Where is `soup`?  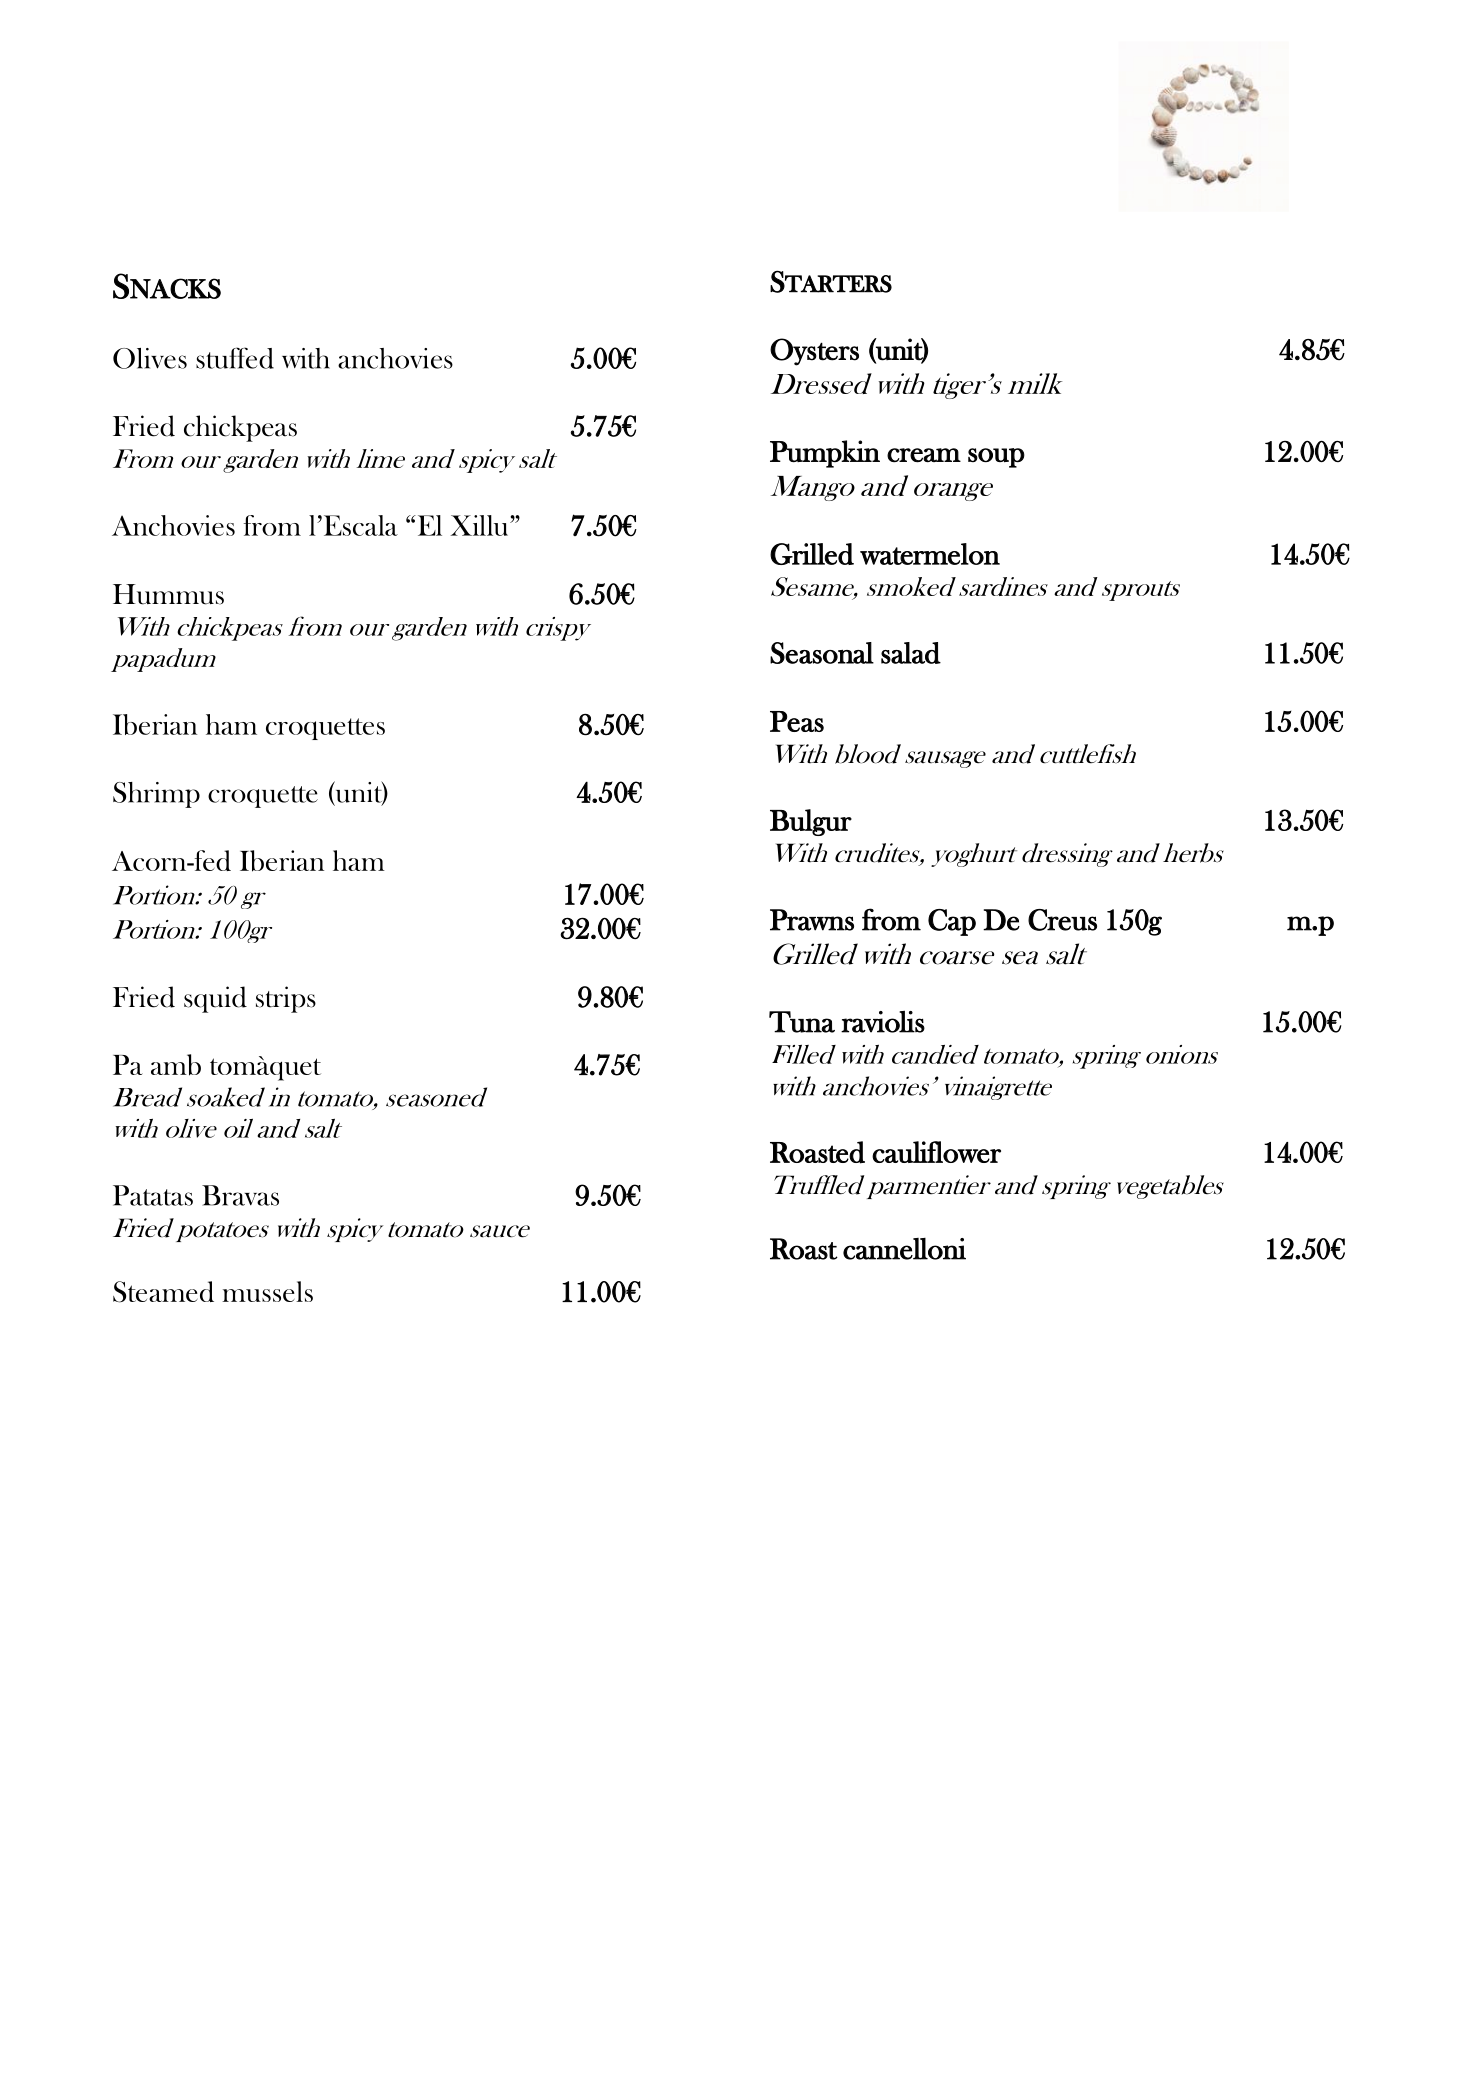 soup is located at coordinates (996, 458).
